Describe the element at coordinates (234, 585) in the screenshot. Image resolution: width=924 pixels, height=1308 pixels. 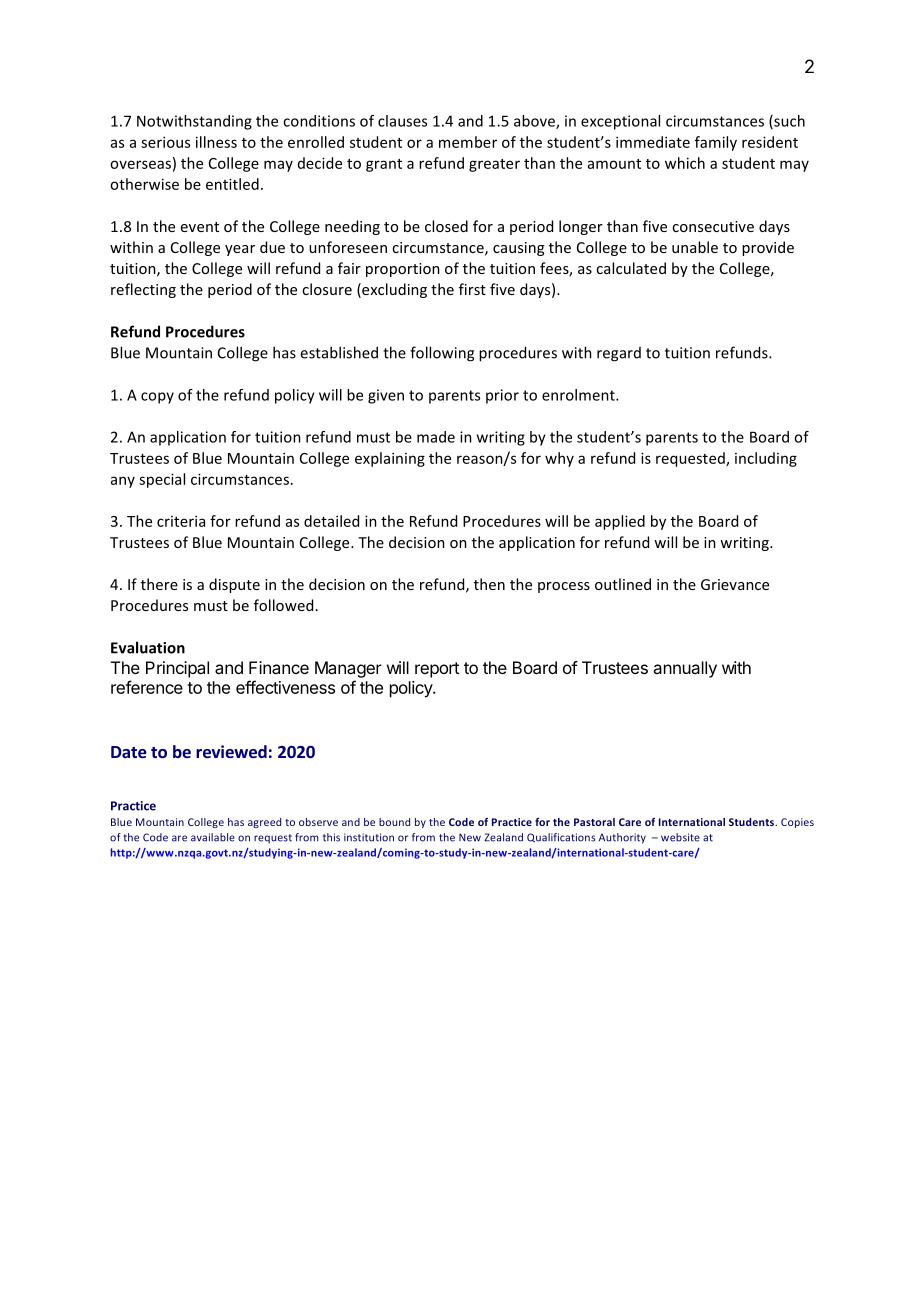
I see `dispute` at that location.
